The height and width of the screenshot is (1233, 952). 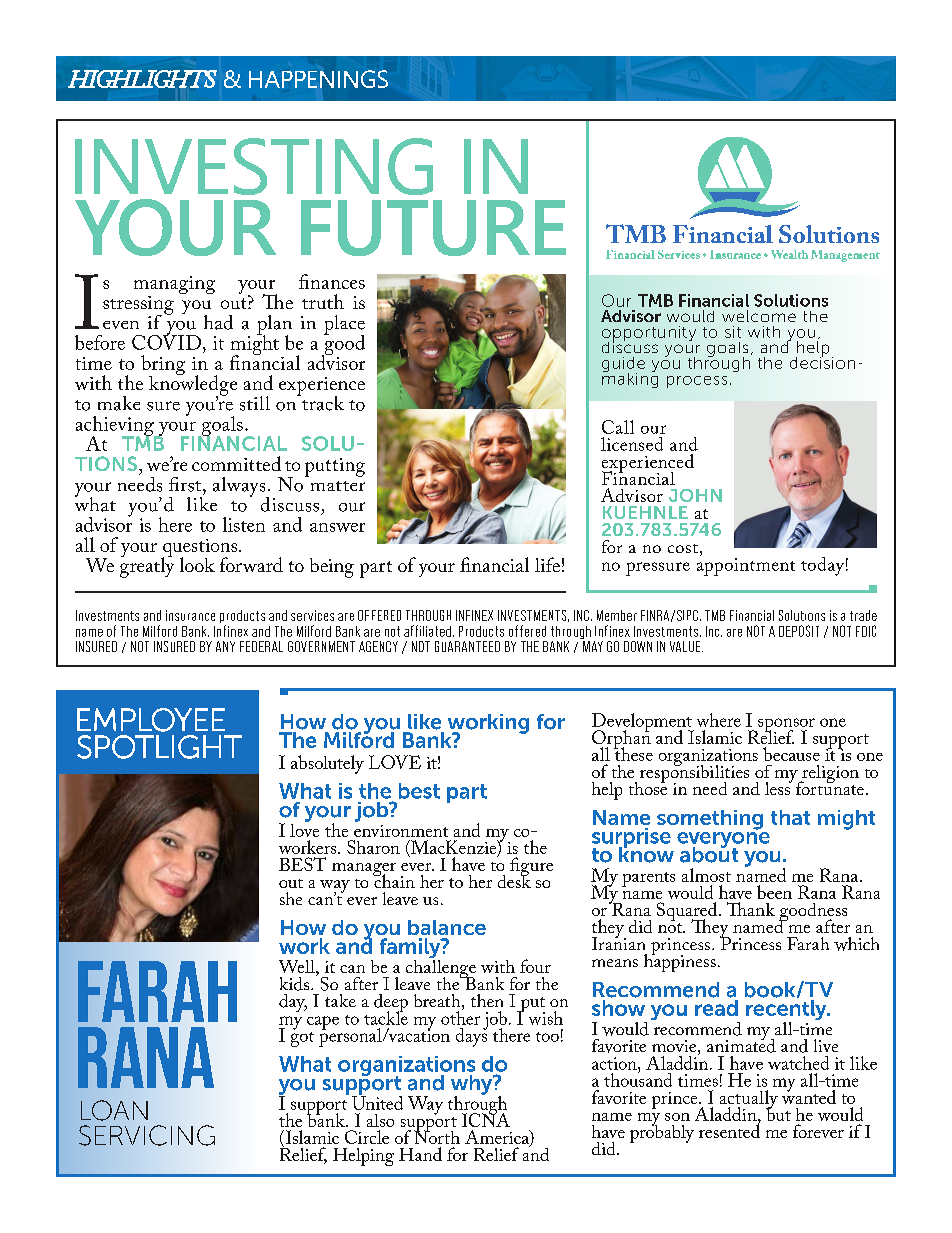 What do you see at coordinates (437, 1136) in the screenshot?
I see `North` at bounding box center [437, 1136].
